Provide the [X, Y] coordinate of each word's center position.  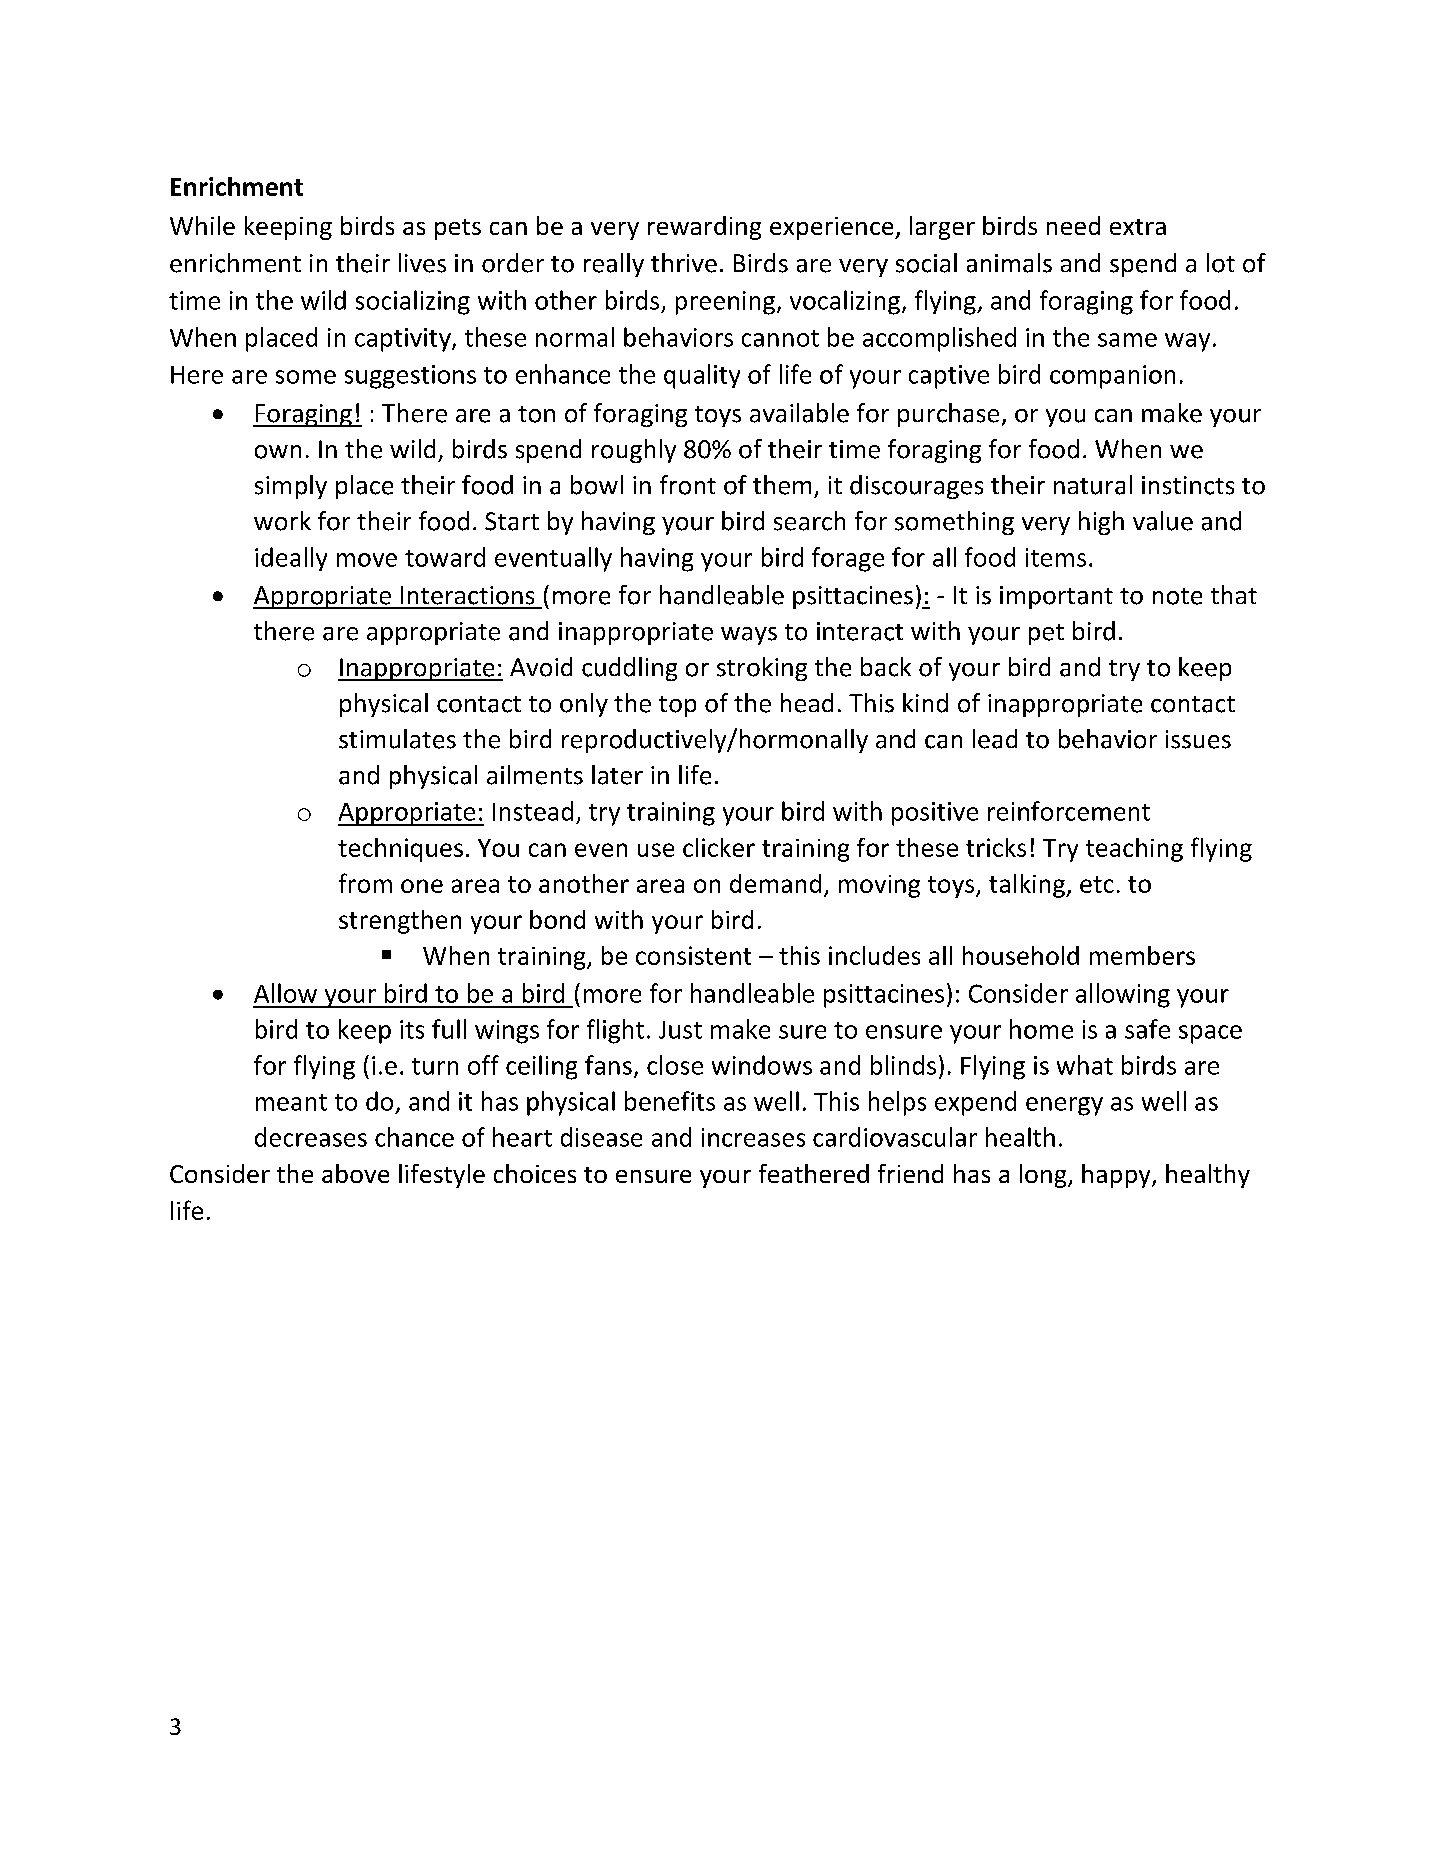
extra [1138, 227]
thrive [684, 263]
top [677, 706]
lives [422, 263]
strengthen [400, 922]
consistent [693, 955]
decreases [311, 1137]
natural [1093, 485]
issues [1198, 739]
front [688, 485]
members [1142, 955]
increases [753, 1137]
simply [291, 487]
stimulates [397, 739]
